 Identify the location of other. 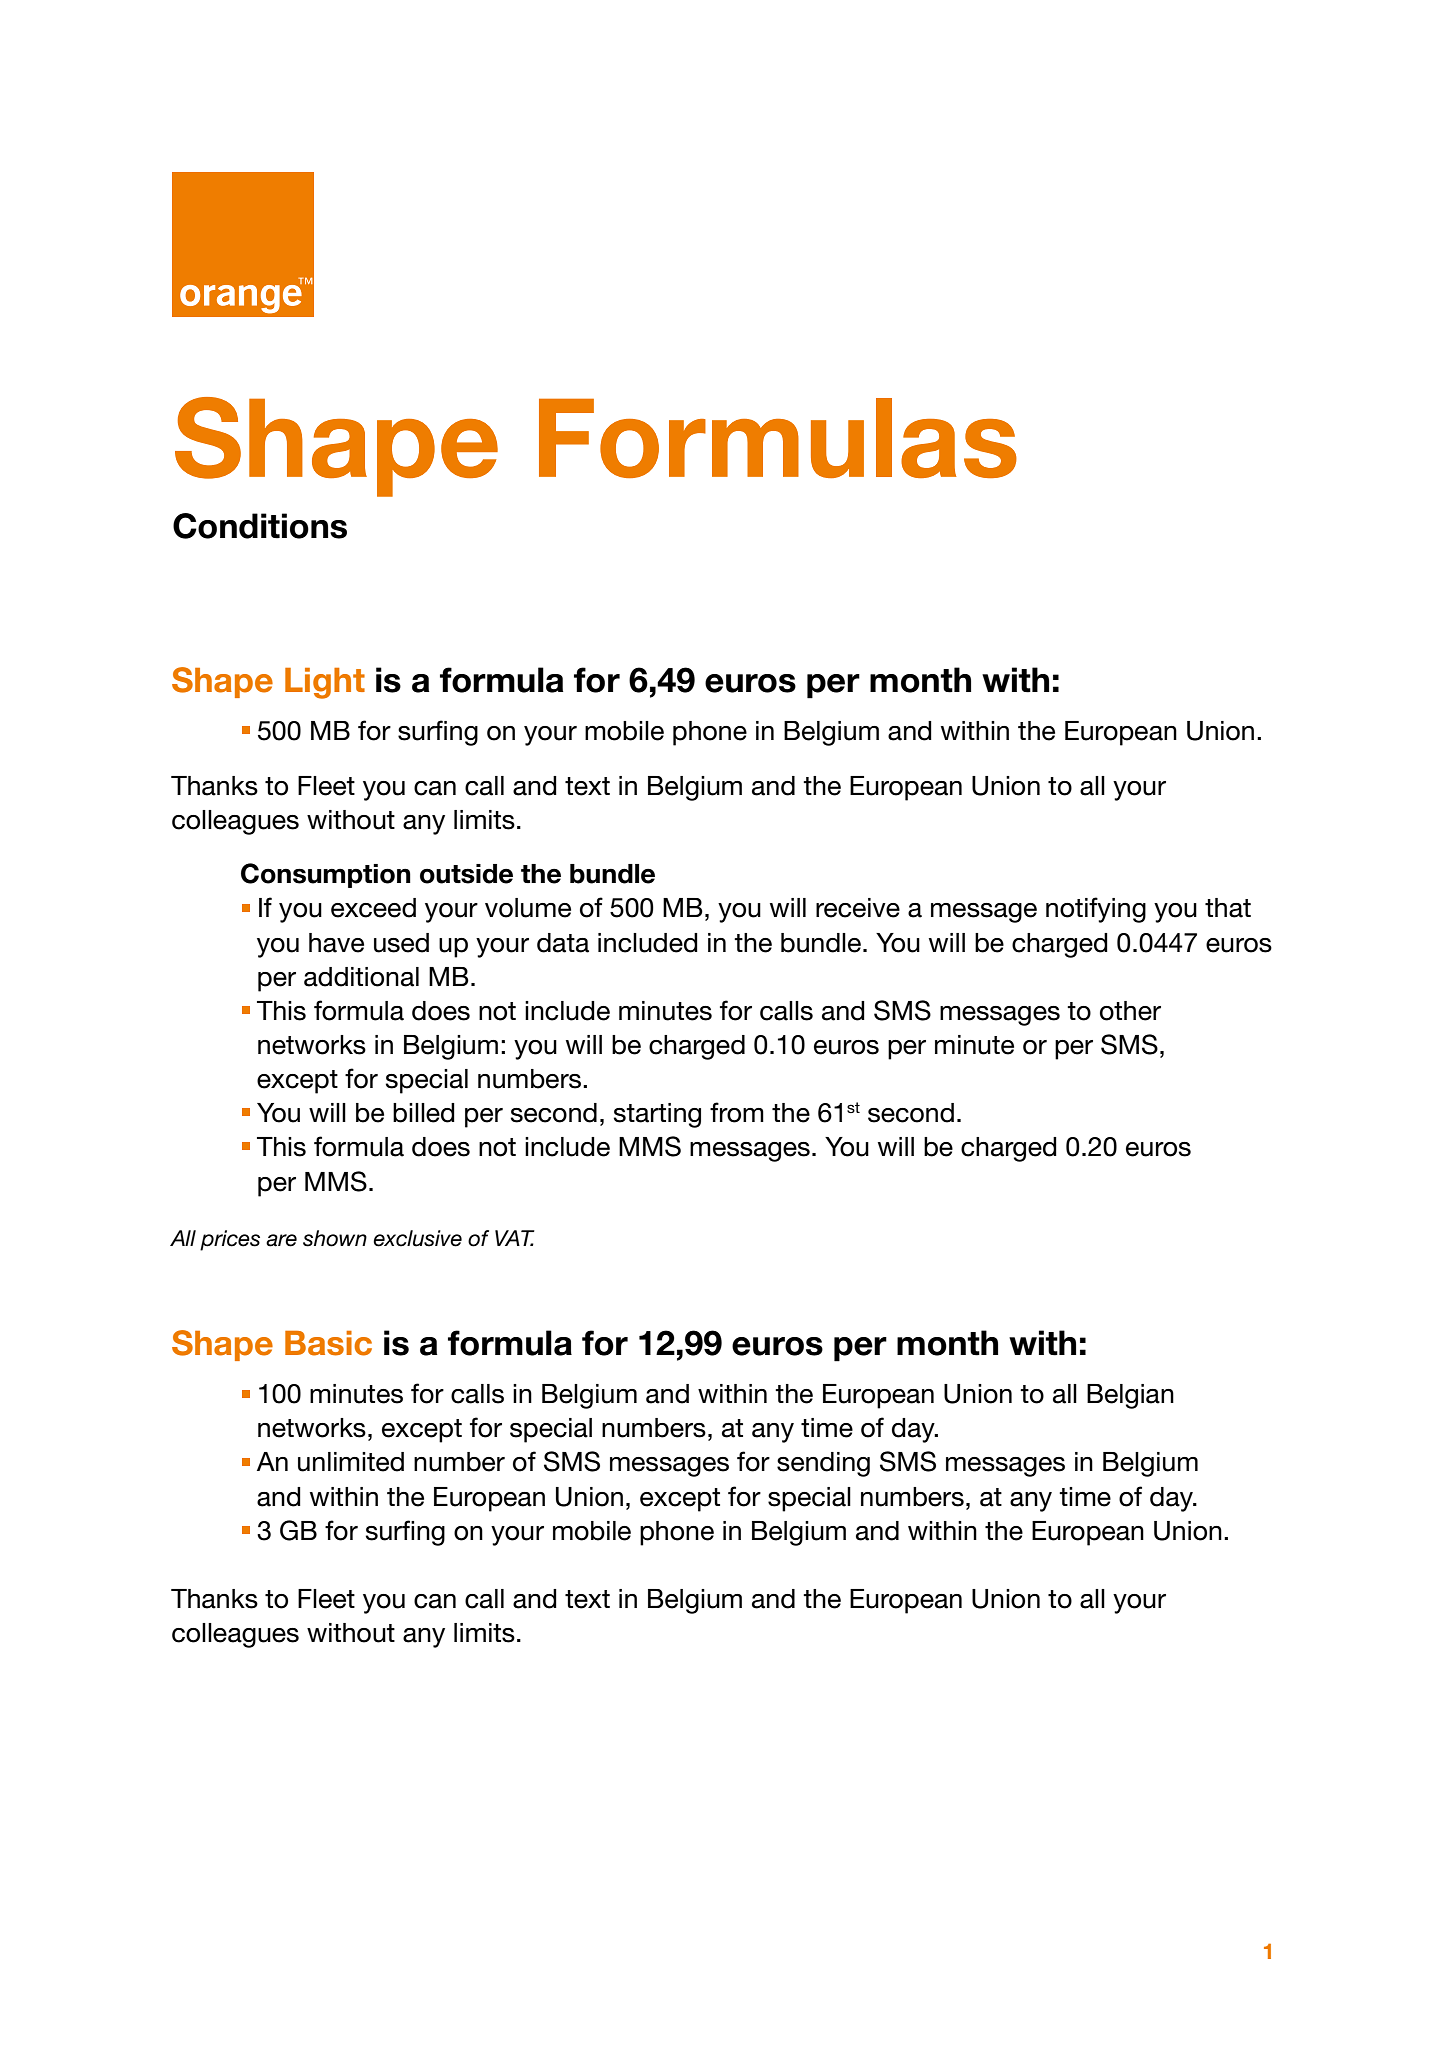
(1130, 1011).
